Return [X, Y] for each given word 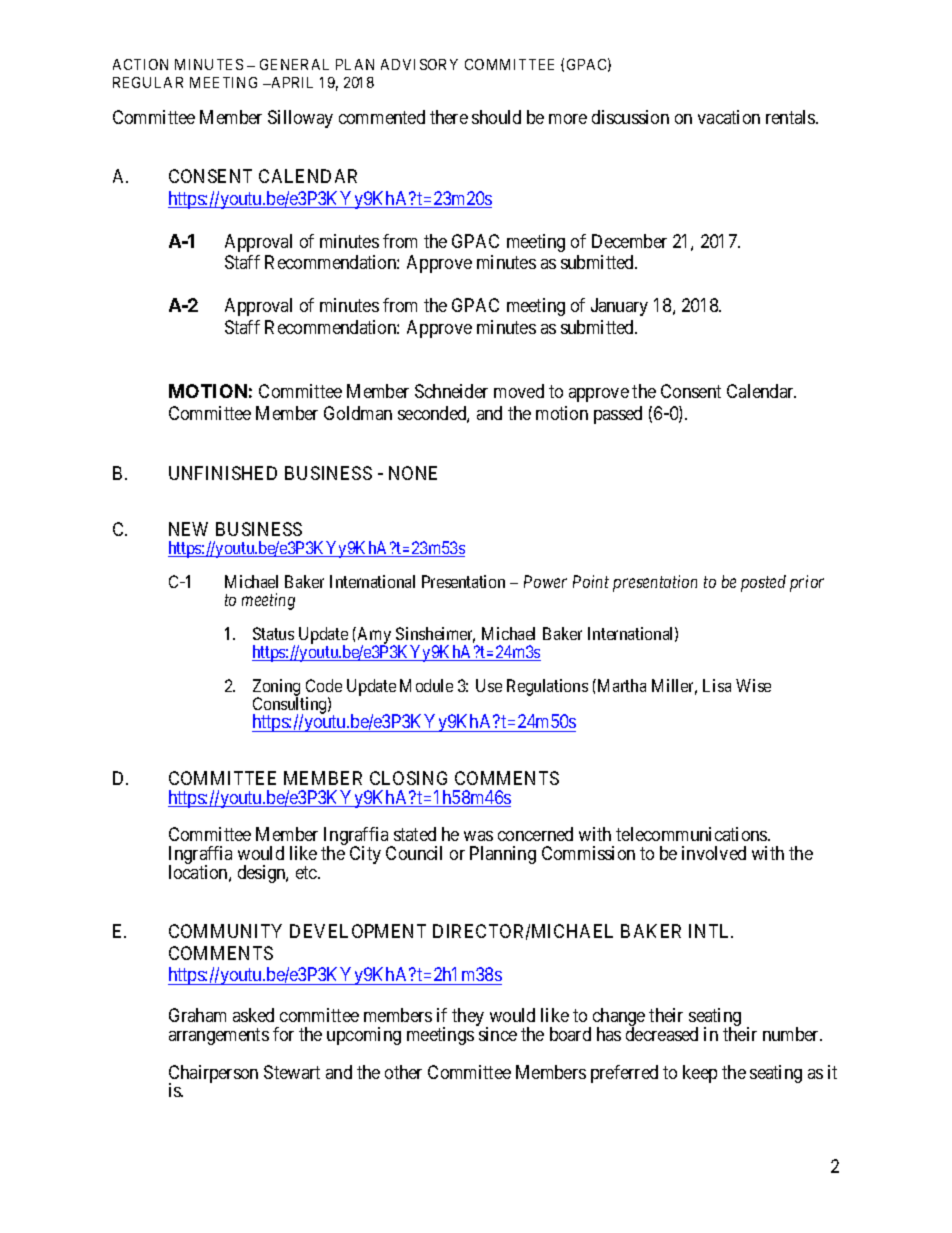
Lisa [717, 685]
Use [489, 685]
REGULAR [148, 82]
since [498, 1034]
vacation [729, 117]
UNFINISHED [223, 473]
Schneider [451, 391]
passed [618, 415]
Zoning [278, 689]
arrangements [219, 1036]
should [496, 117]
